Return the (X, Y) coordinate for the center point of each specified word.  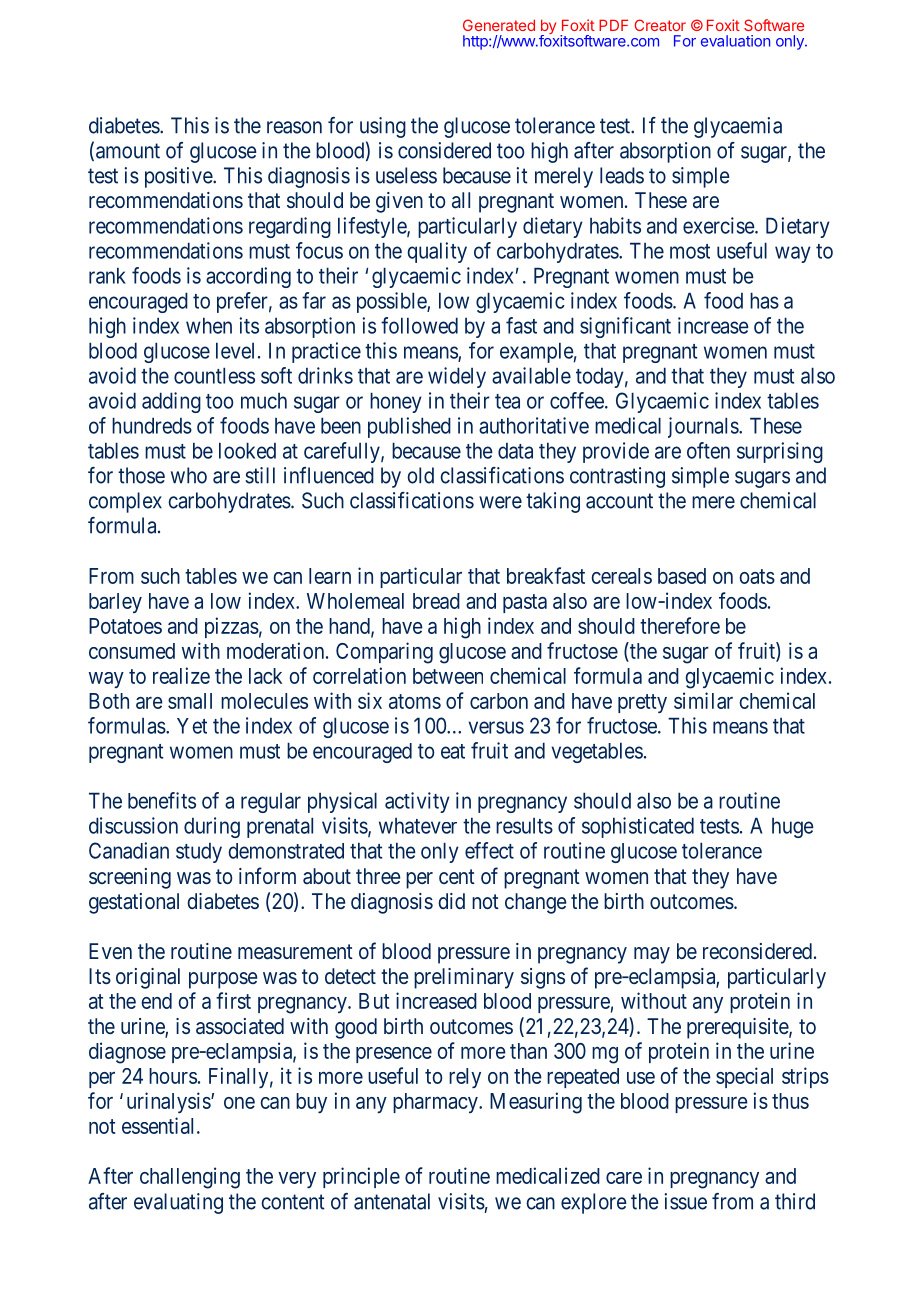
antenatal (392, 1201)
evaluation (735, 41)
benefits (162, 800)
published (409, 427)
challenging (190, 1178)
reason (294, 127)
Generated (499, 25)
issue (686, 1201)
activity (417, 802)
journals (704, 427)
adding (171, 402)
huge (793, 828)
